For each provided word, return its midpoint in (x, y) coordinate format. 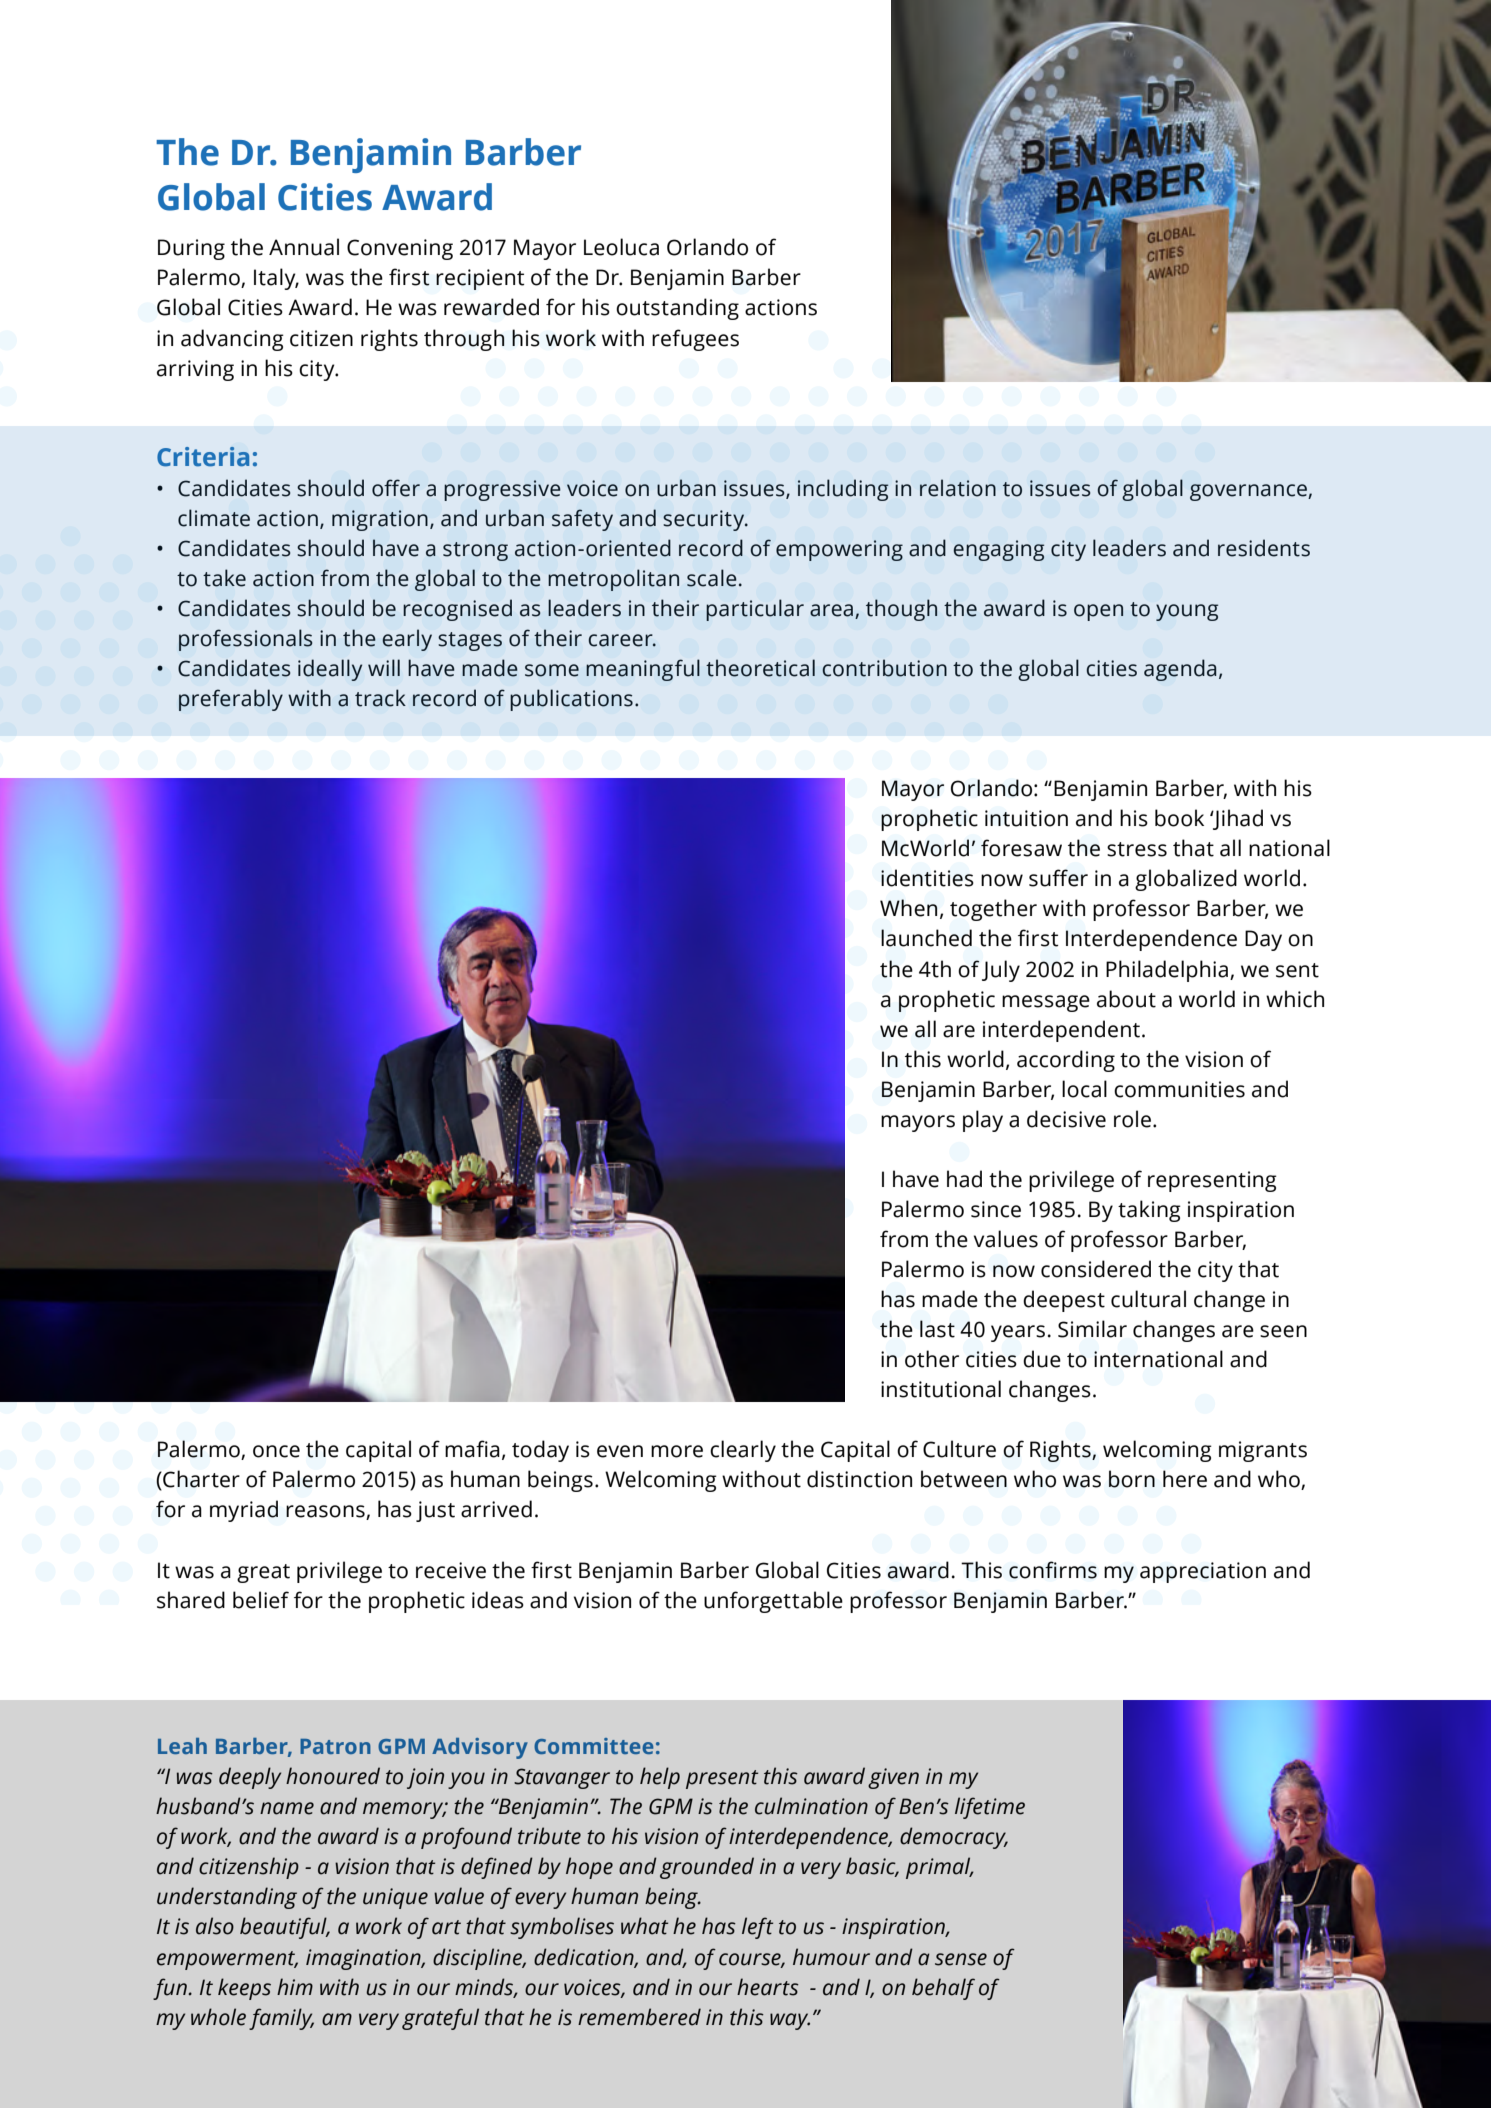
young (1187, 612)
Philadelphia (1167, 971)
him (295, 1986)
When (908, 908)
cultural (1148, 1299)
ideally (330, 670)
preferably (231, 700)
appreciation (1203, 1572)
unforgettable (773, 1602)
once (276, 1451)
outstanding (677, 309)
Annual (304, 247)
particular (755, 610)
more (677, 1451)
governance (1249, 492)
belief (261, 1600)
